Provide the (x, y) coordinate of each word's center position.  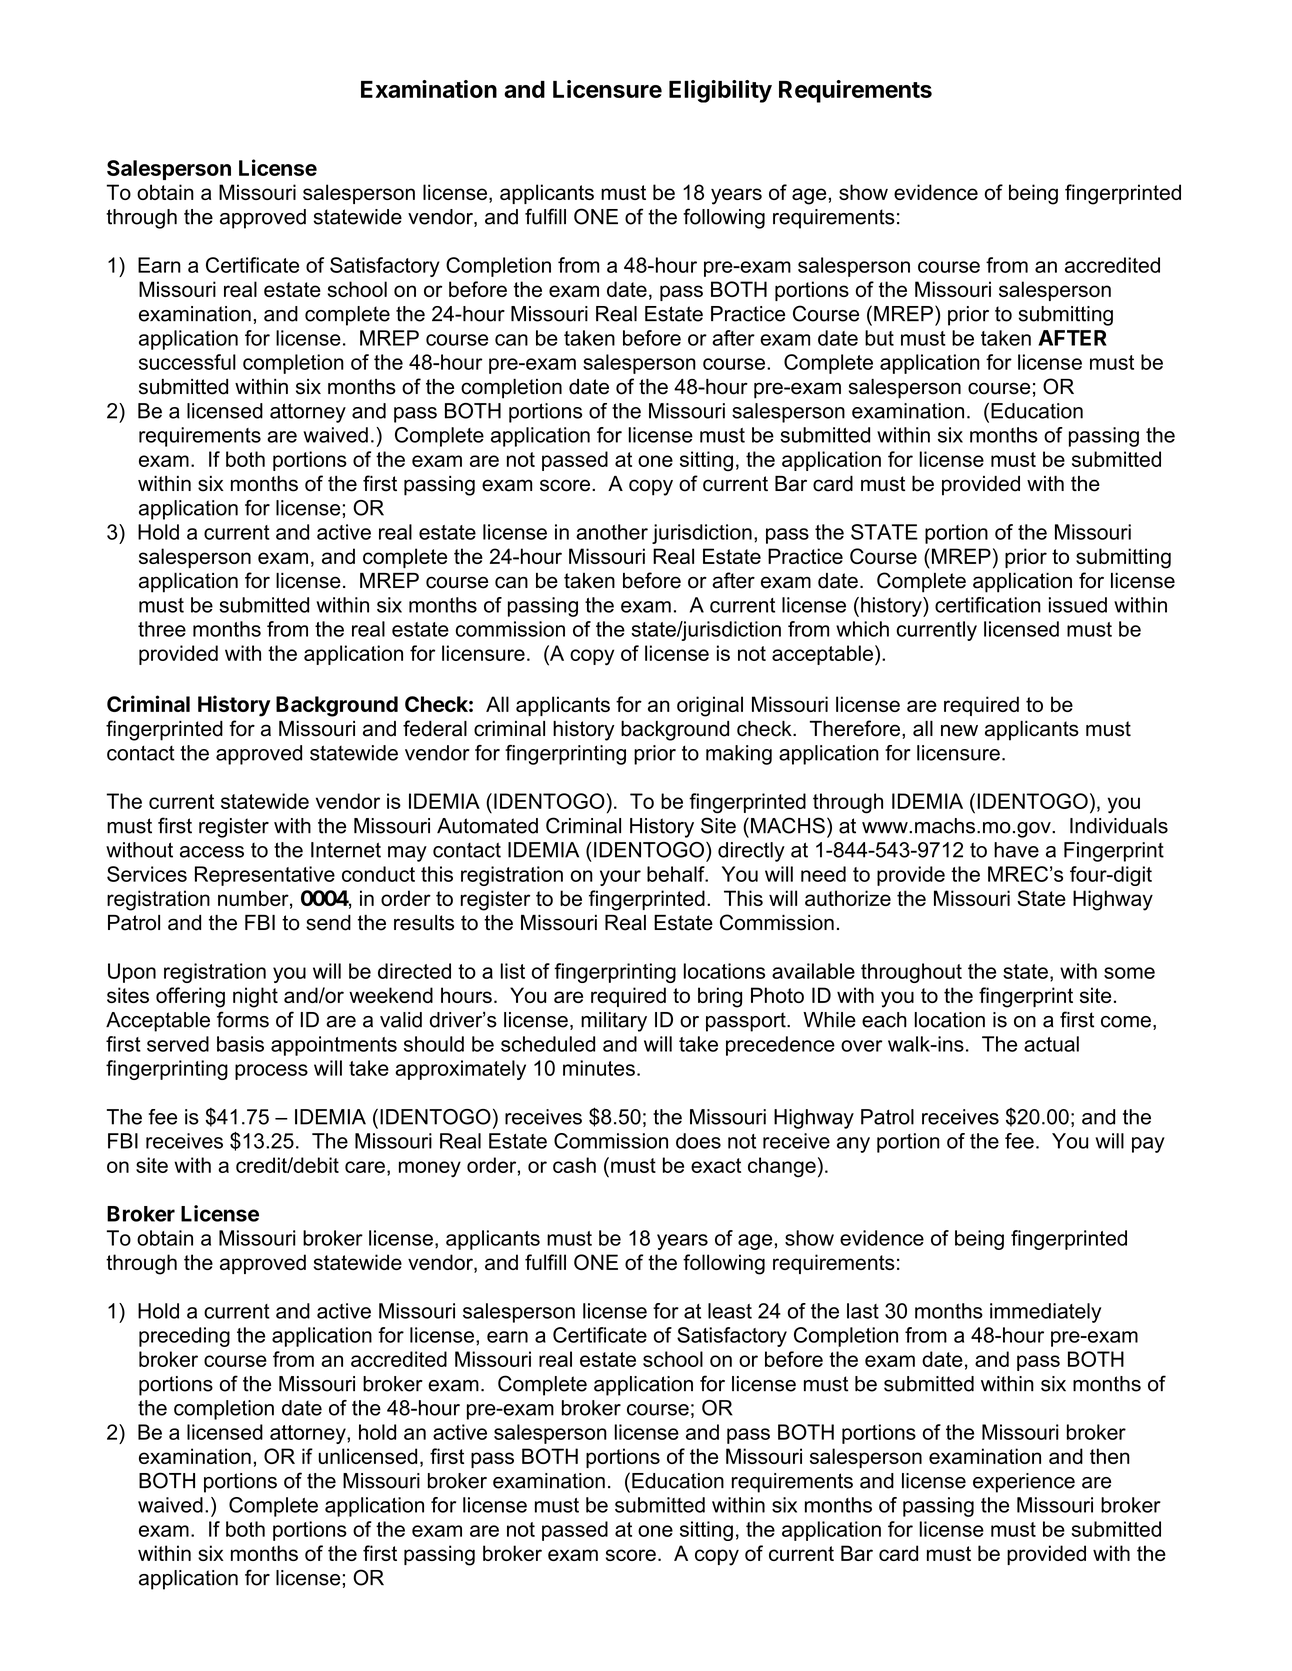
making (739, 755)
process (271, 1072)
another (612, 532)
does (698, 1141)
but (879, 338)
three (162, 629)
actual (1051, 1044)
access (212, 852)
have (1016, 850)
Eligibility (720, 91)
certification (988, 605)
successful (187, 362)
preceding (184, 1337)
